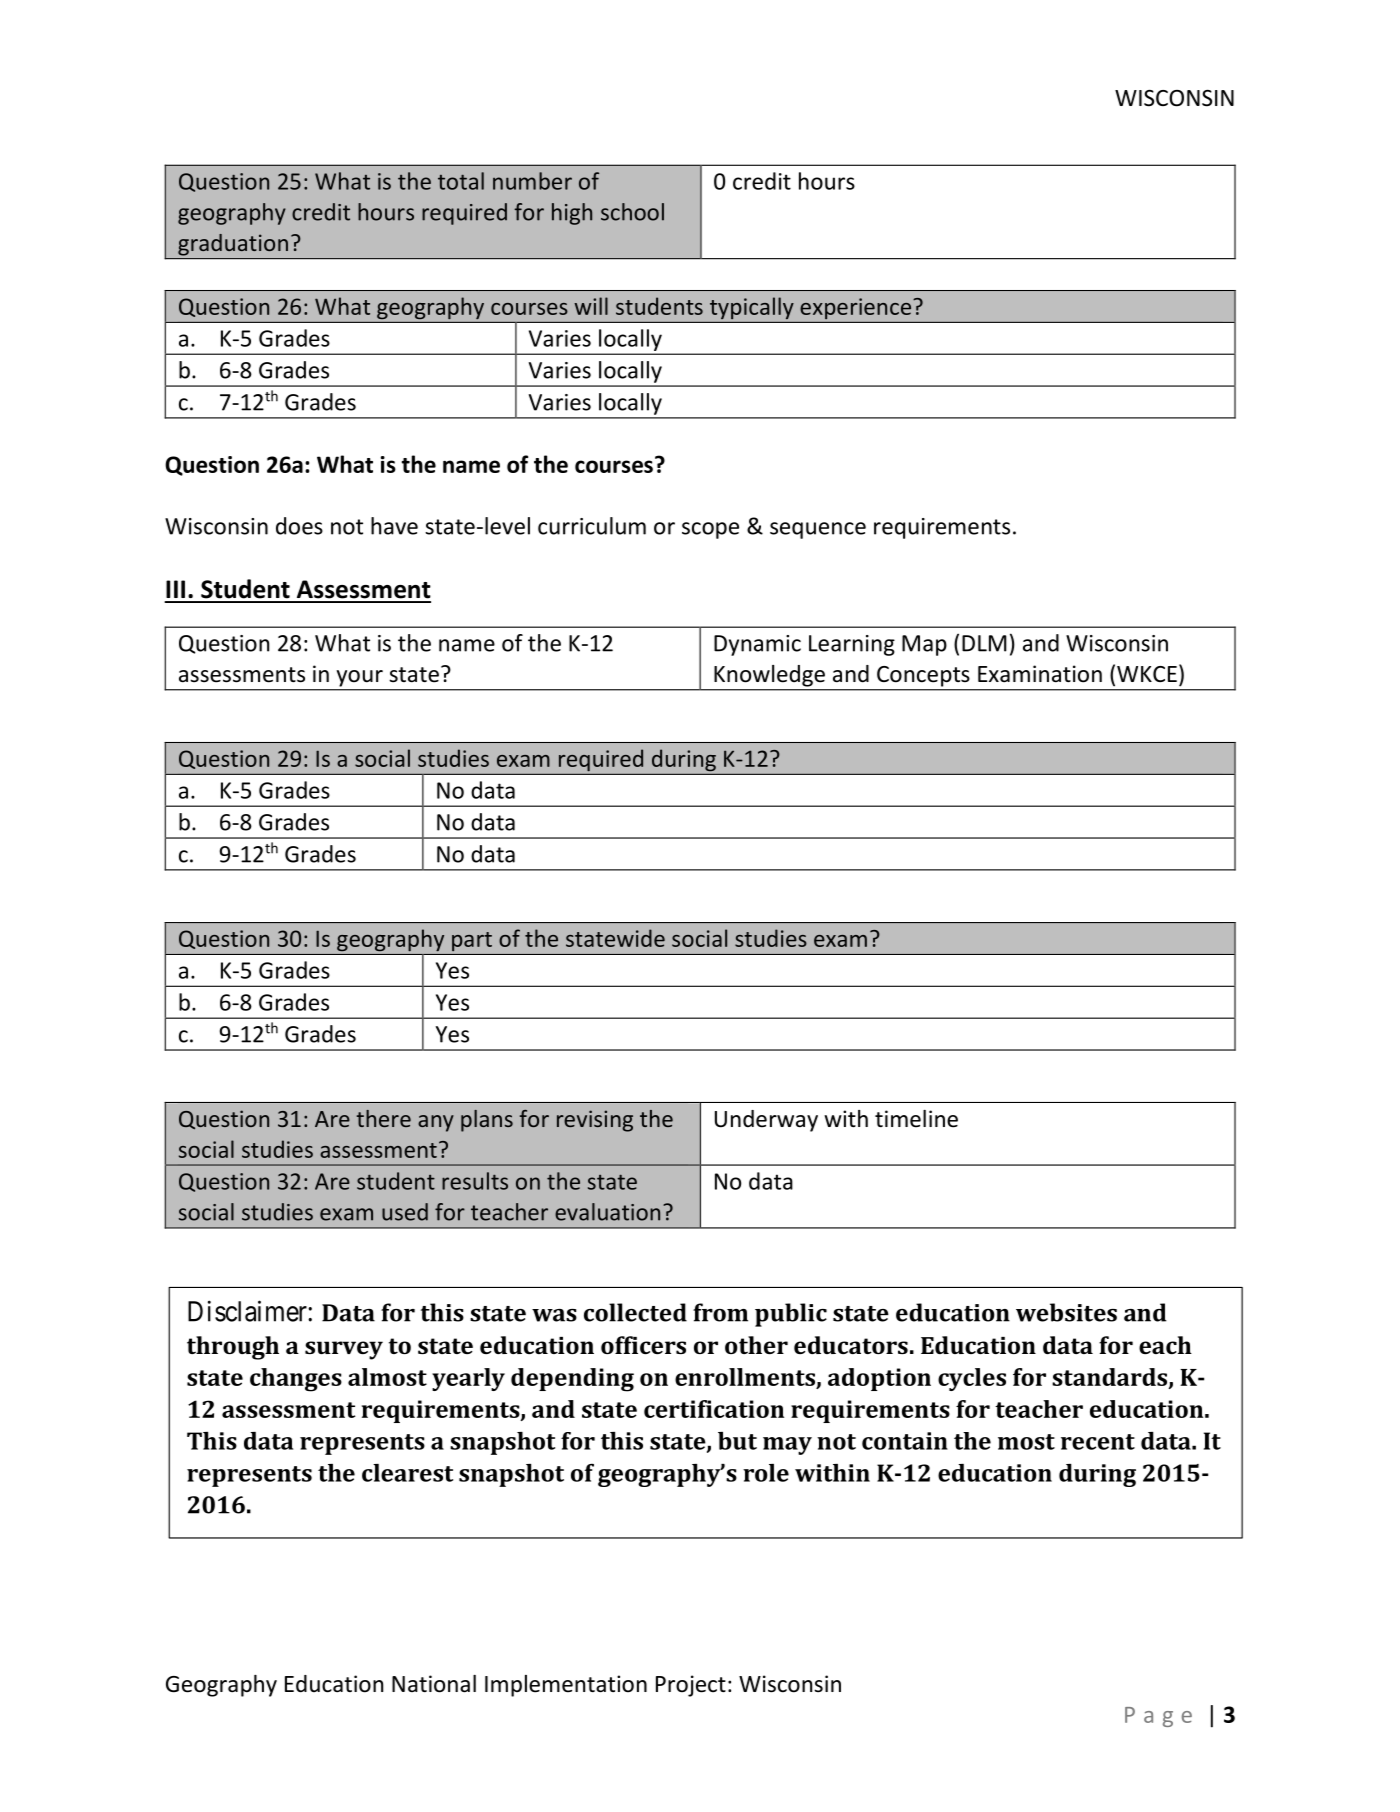 The image size is (1400, 1812). Describe the element at coordinates (384, 1118) in the screenshot. I see `there` at that location.
